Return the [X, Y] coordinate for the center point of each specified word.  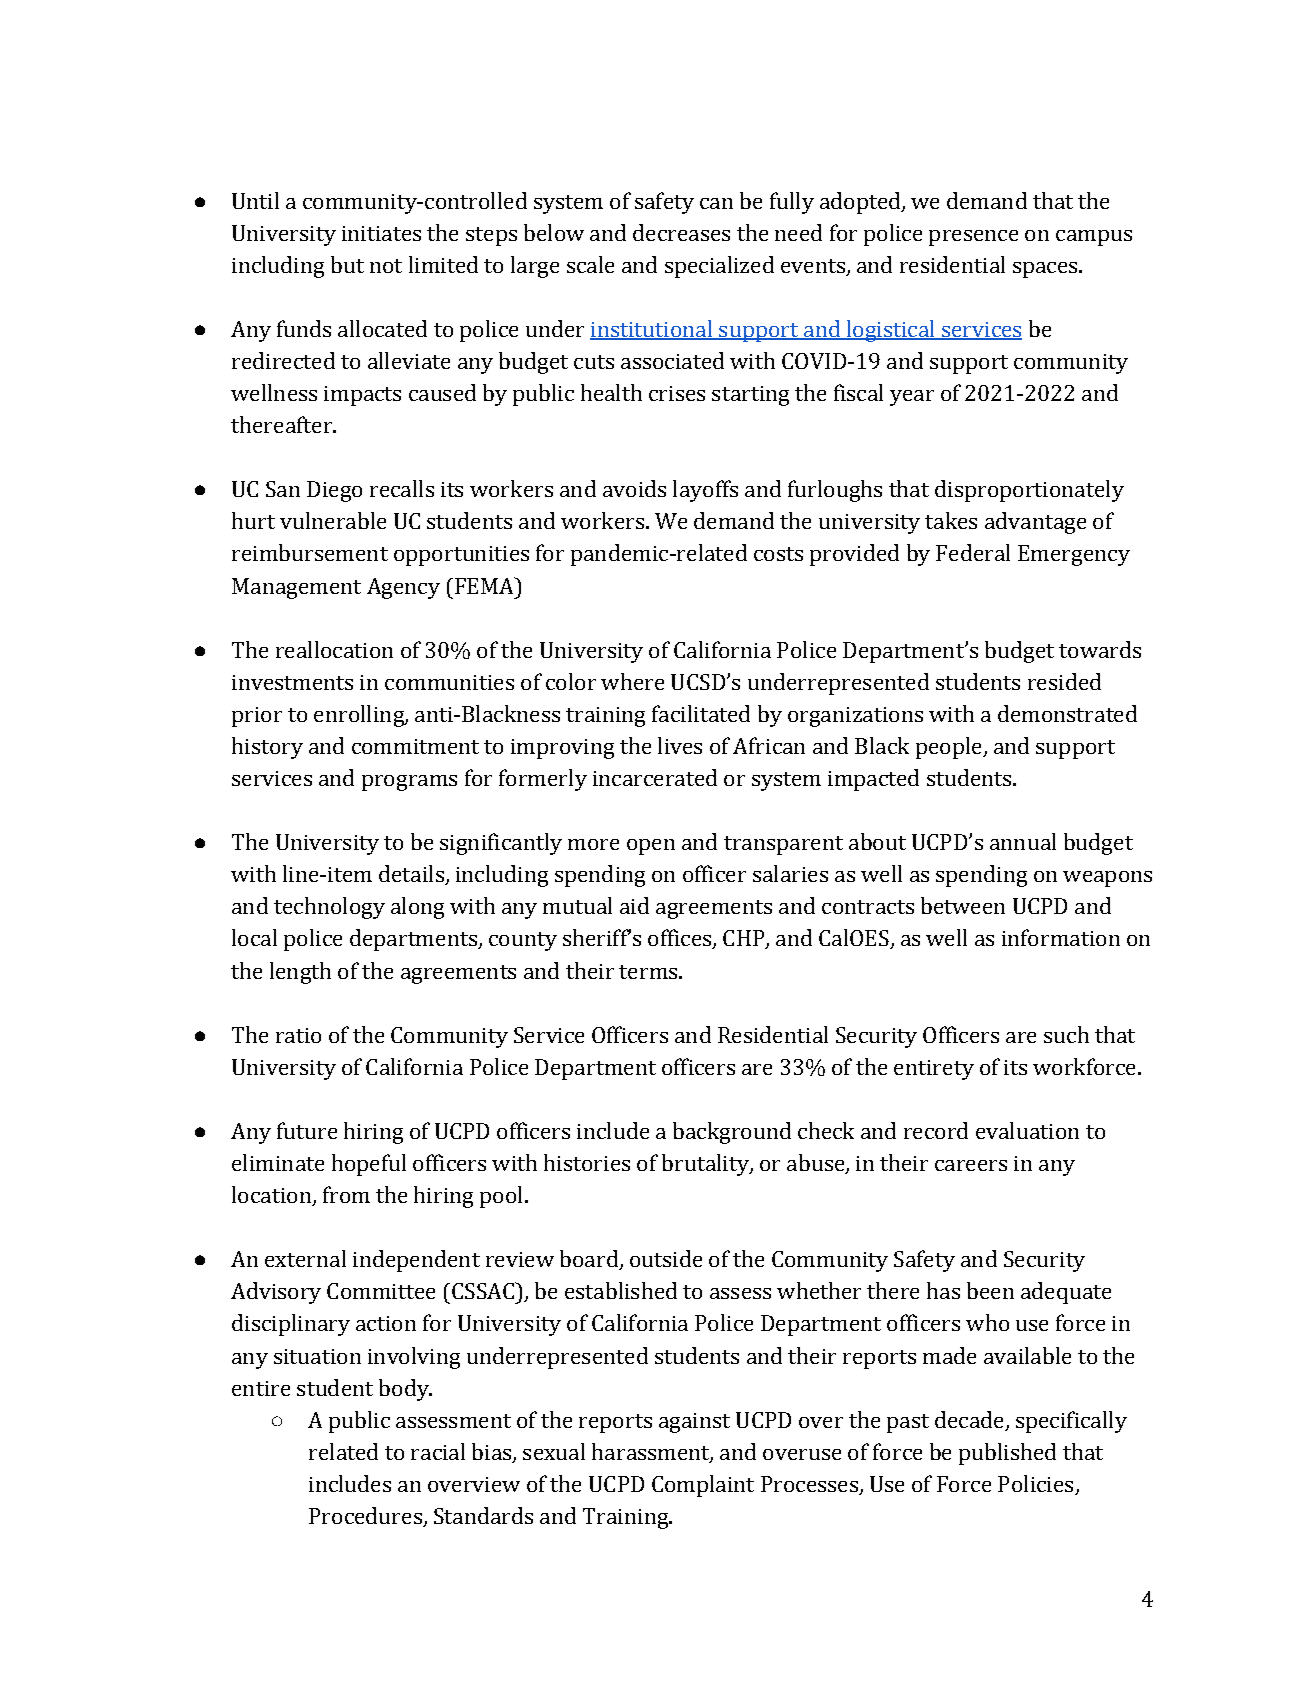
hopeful [369, 1165]
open [651, 847]
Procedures [366, 1517]
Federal [973, 552]
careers [971, 1165]
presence [973, 238]
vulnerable [333, 520]
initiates [381, 233]
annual [1023, 841]
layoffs [705, 491]
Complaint [703, 1486]
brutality [706, 1165]
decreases [681, 232]
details [412, 875]
